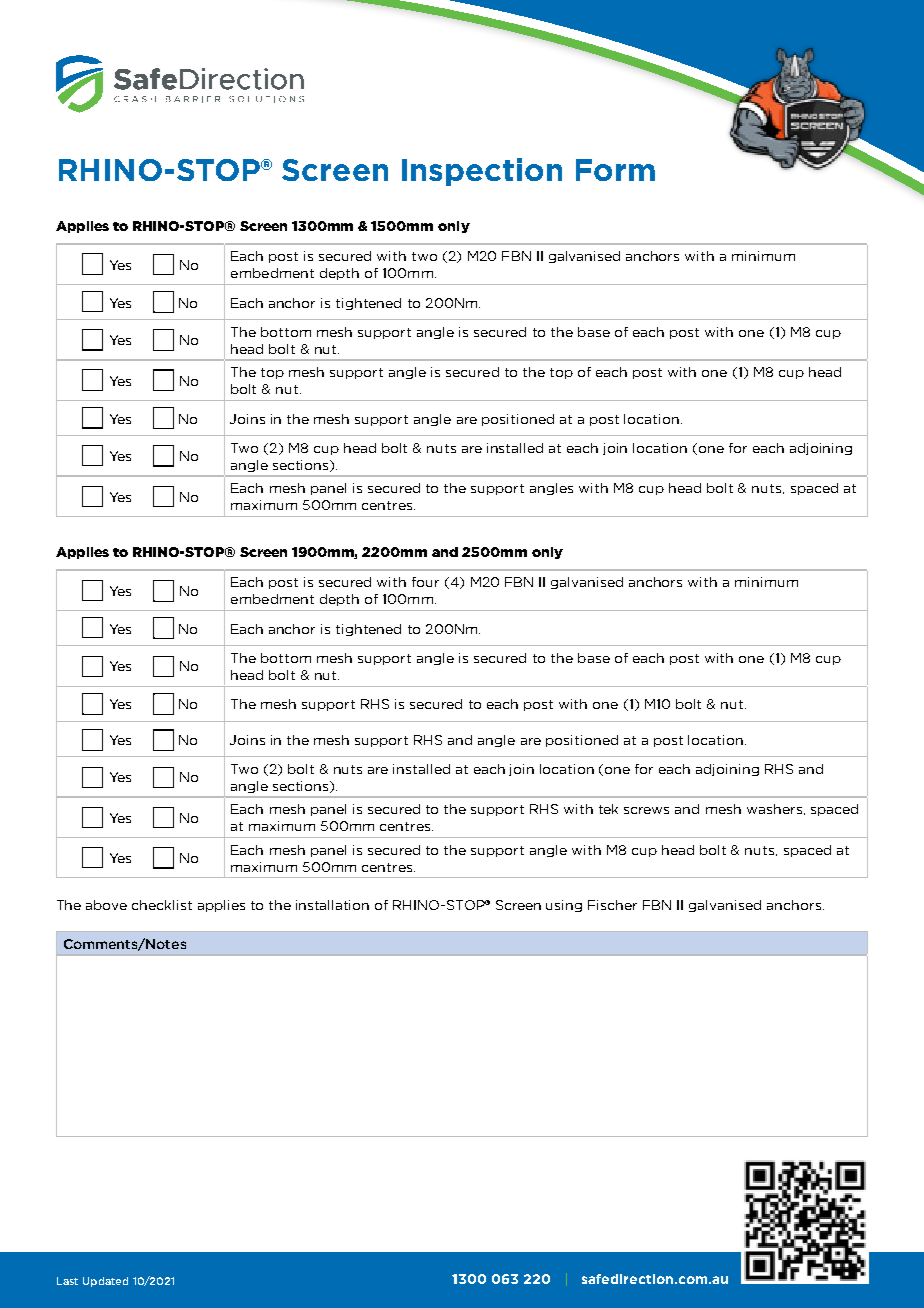 The image size is (924, 1308). What do you see at coordinates (425, 582) in the document?
I see `four` at bounding box center [425, 582].
